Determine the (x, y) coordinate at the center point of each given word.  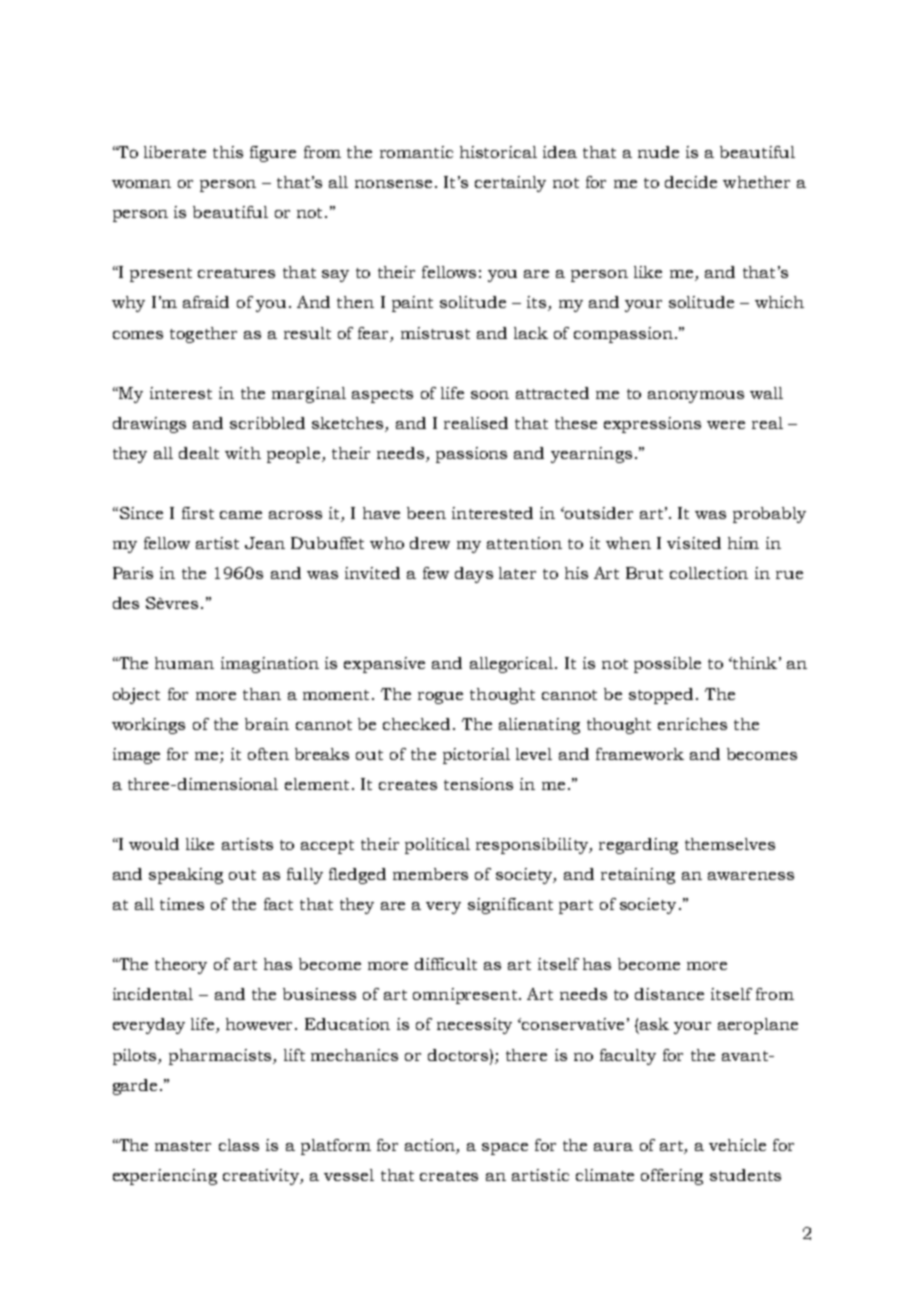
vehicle (737, 1145)
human (184, 663)
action (430, 1145)
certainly (510, 184)
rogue (440, 698)
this (228, 152)
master (183, 1146)
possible (667, 665)
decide (691, 182)
